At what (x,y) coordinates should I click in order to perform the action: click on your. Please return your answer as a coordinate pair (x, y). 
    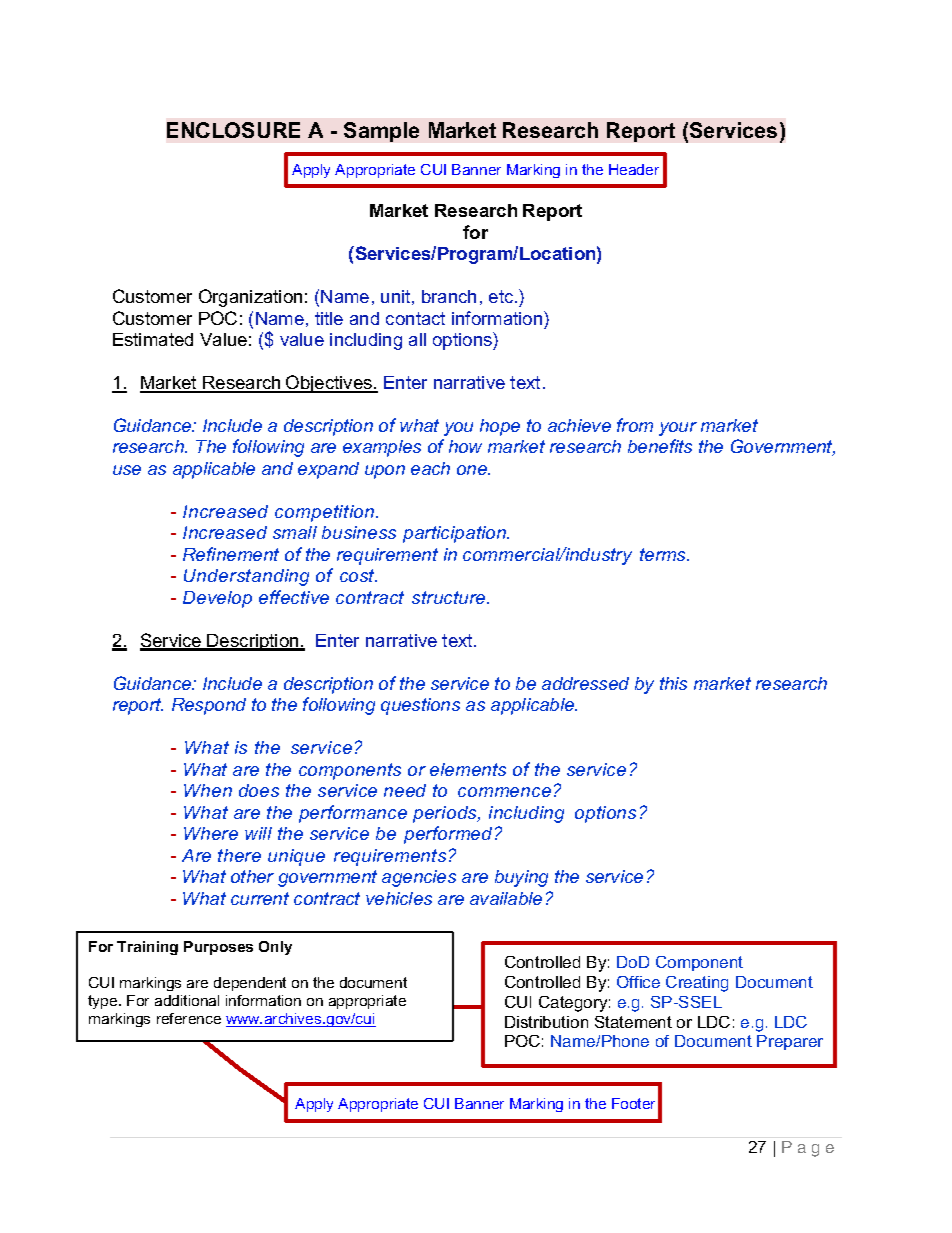
    Looking at the image, I should click on (678, 429).
